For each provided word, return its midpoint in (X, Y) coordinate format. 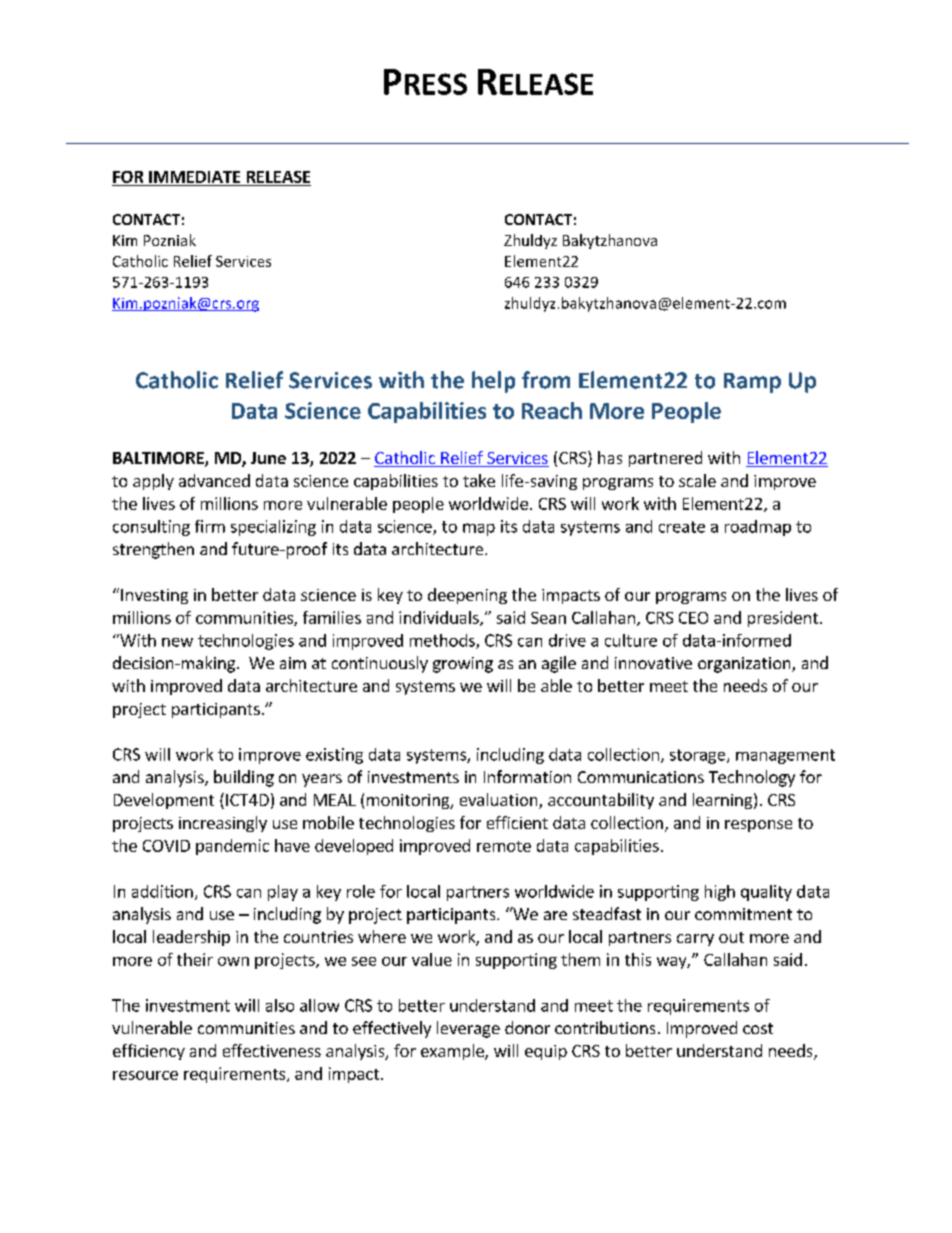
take (479, 480)
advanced (214, 480)
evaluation (500, 801)
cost (758, 1028)
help (493, 382)
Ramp (752, 383)
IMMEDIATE (194, 177)
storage (699, 756)
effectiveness (272, 1050)
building (244, 778)
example (453, 1052)
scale (697, 480)
